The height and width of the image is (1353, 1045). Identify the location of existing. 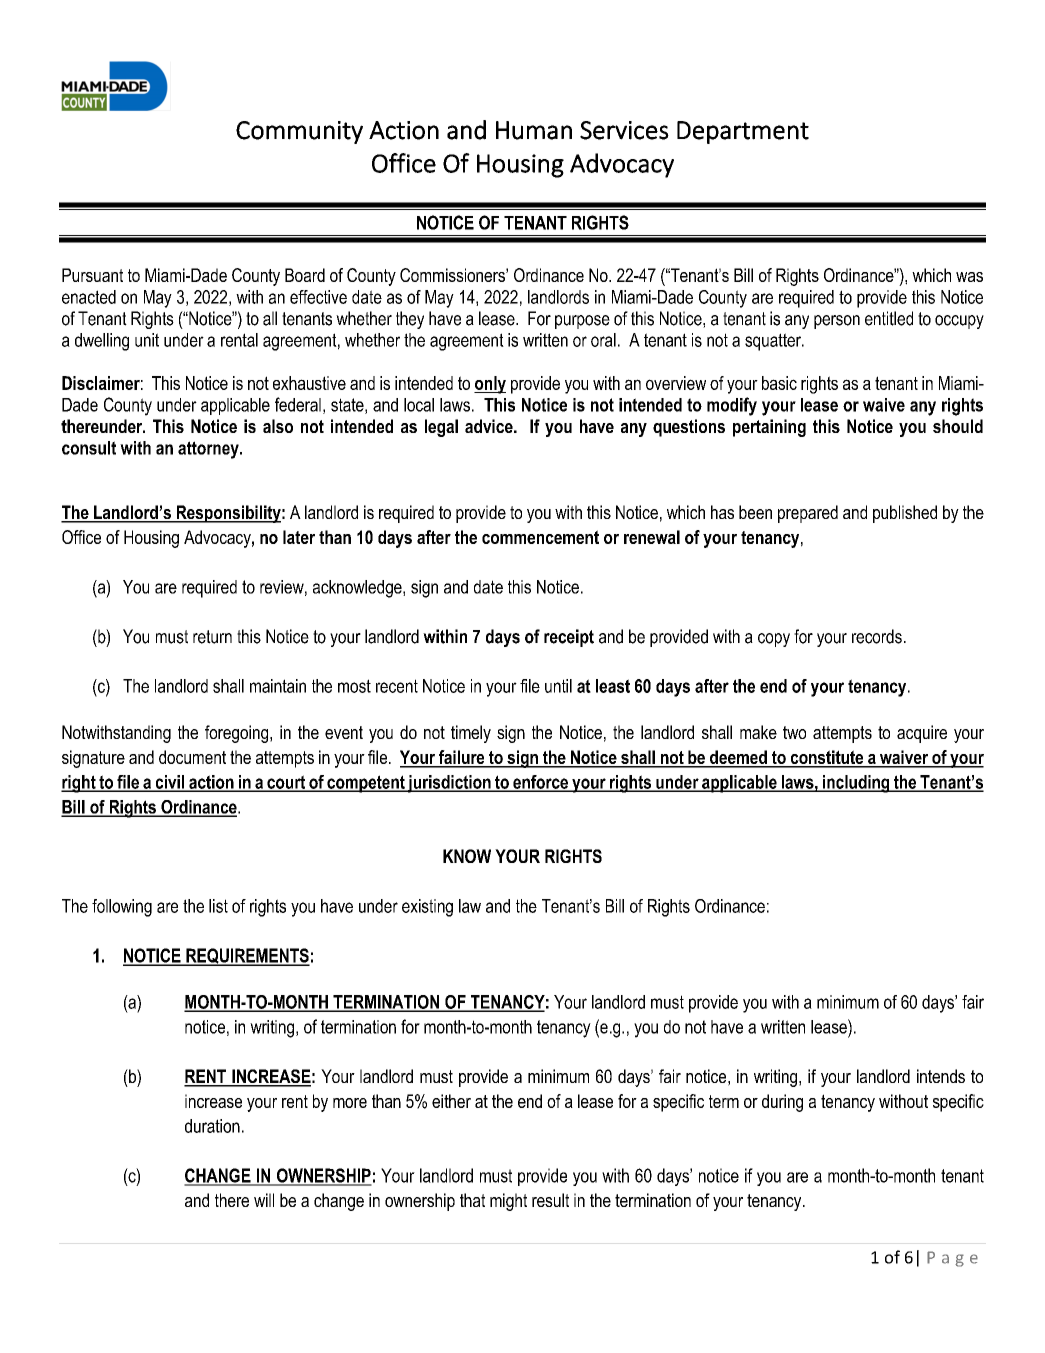
(427, 908).
